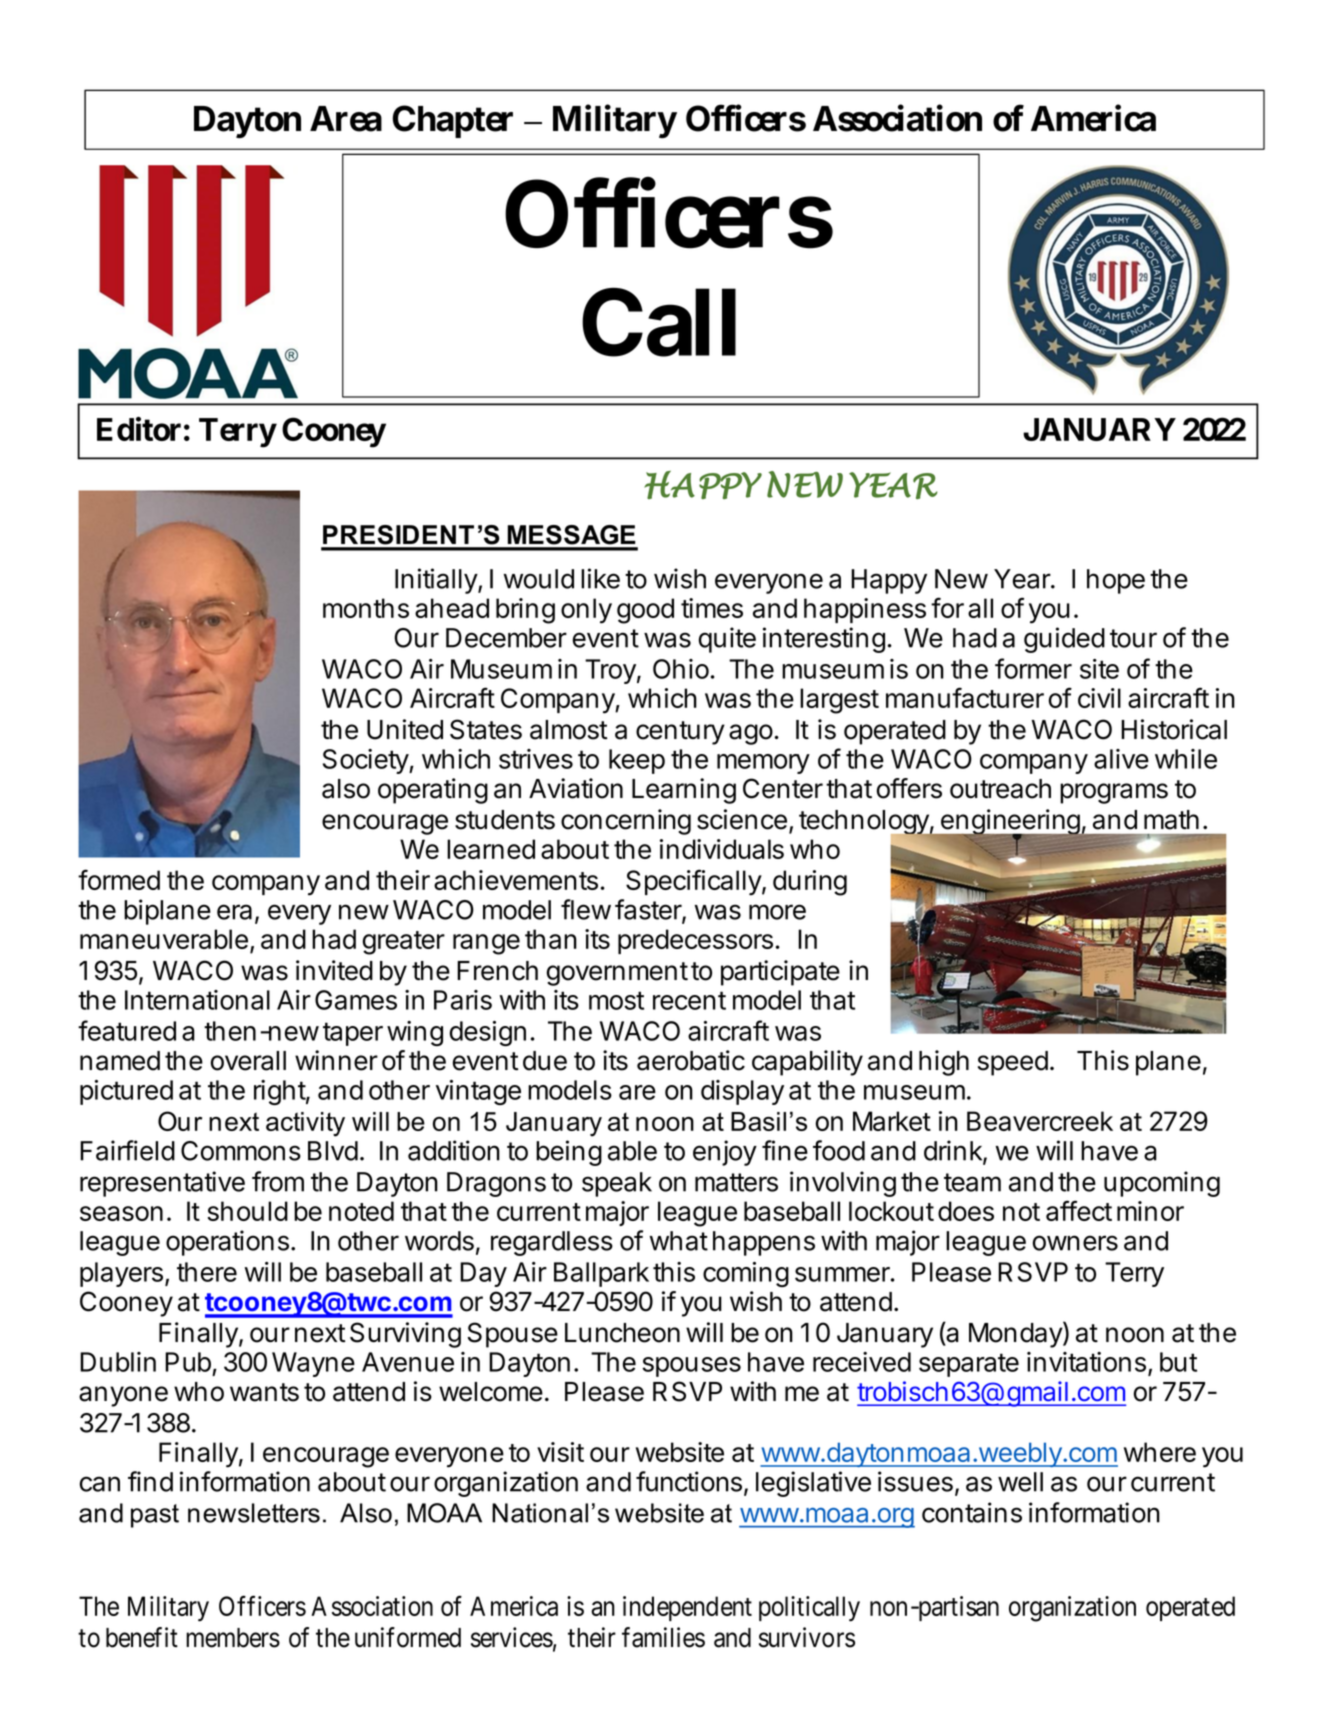  Describe the element at coordinates (366, 608) in the screenshot. I see `months` at that location.
